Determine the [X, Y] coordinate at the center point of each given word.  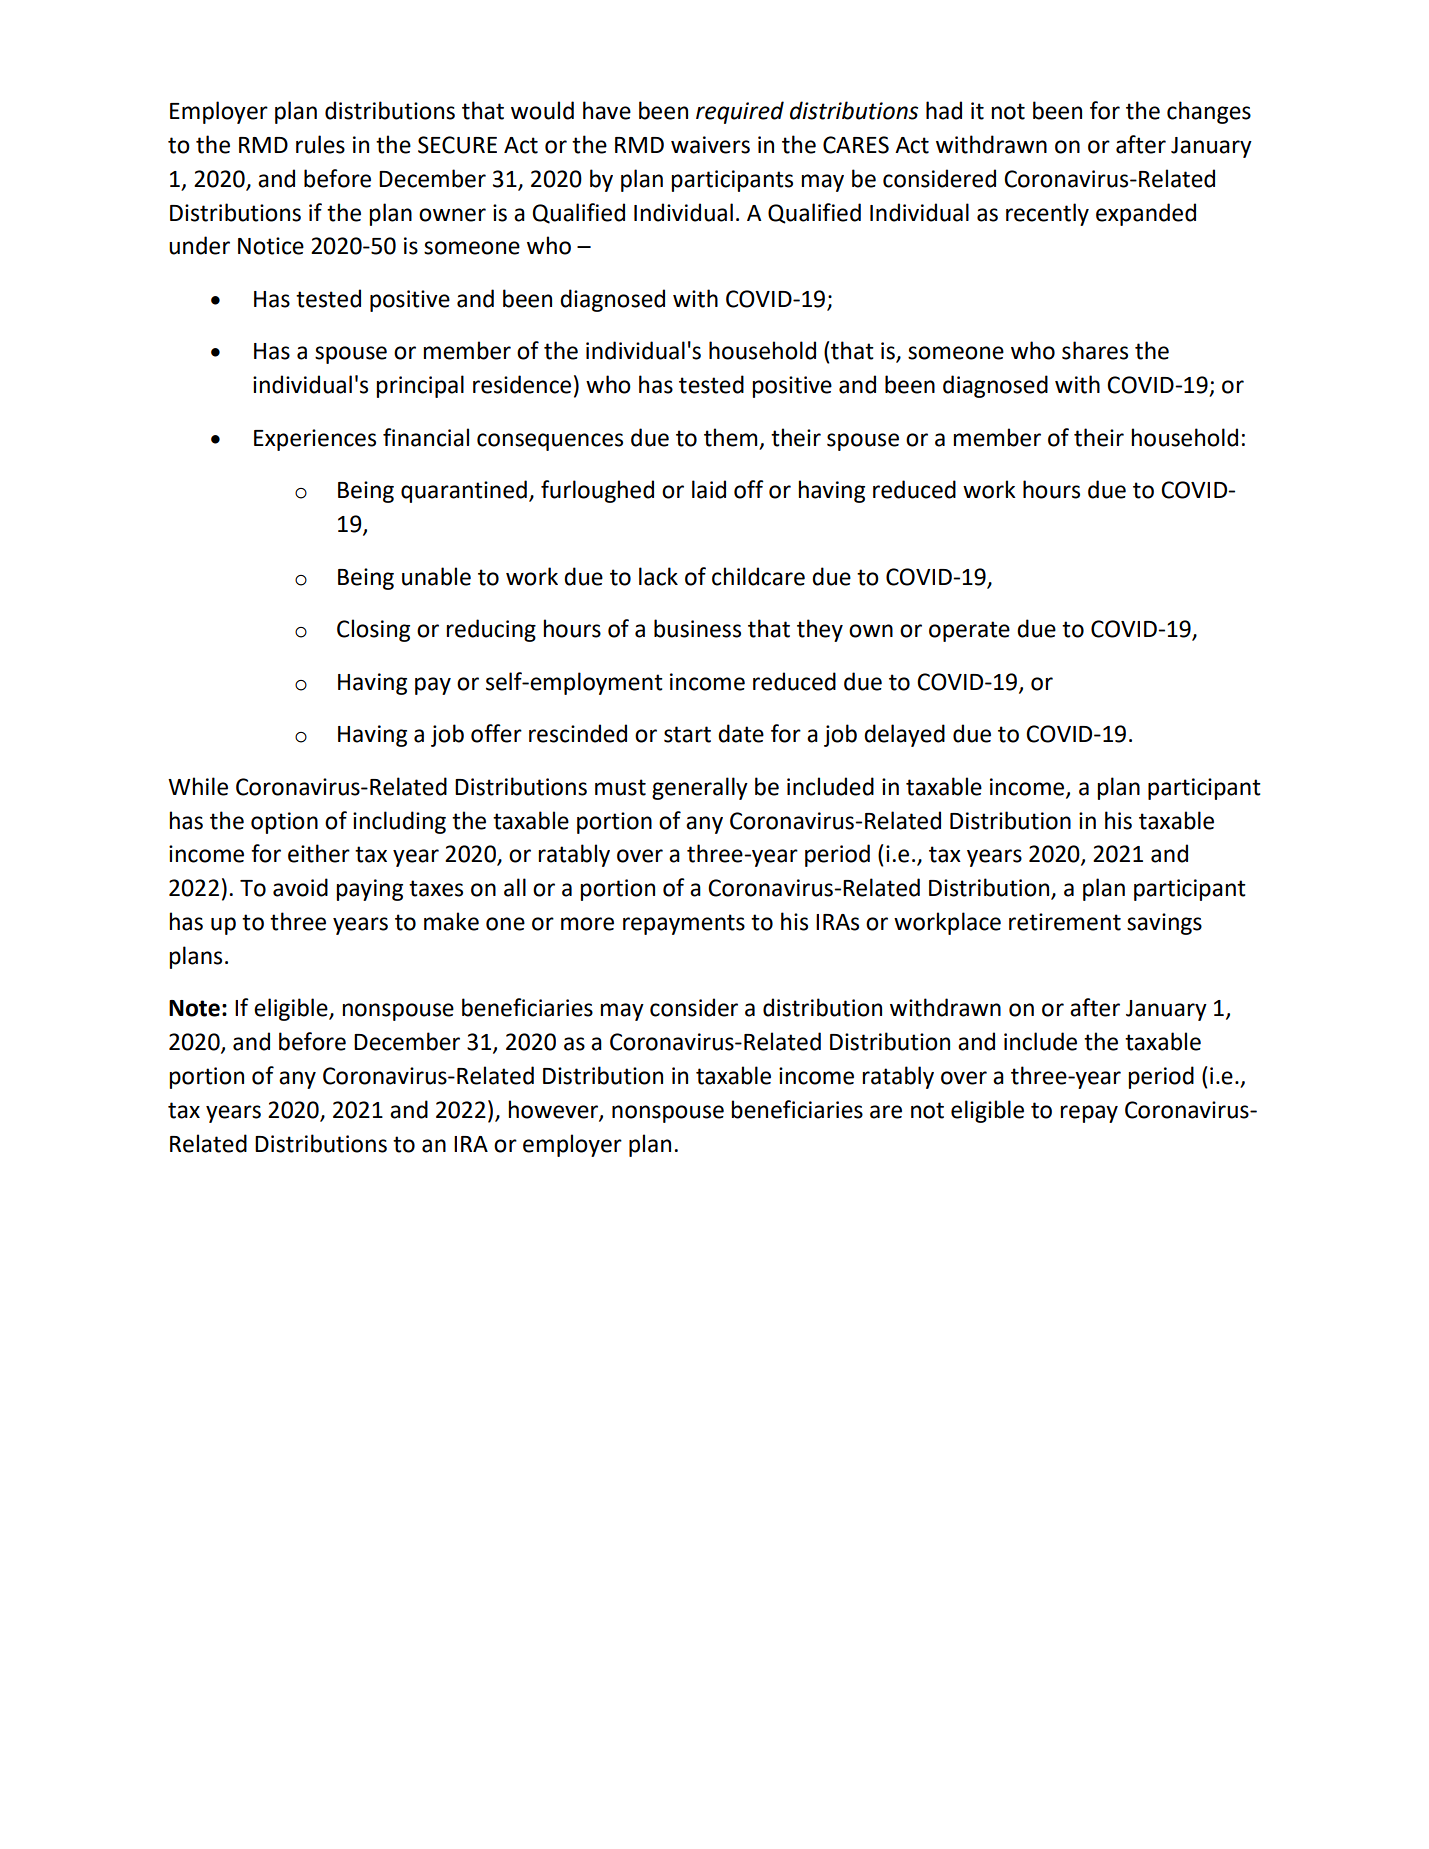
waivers [710, 145]
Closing [373, 630]
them [730, 437]
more [587, 924]
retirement [1065, 922]
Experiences [315, 440]
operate [969, 631]
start [687, 734]
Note [194, 1008]
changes [1209, 112]
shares [1095, 350]
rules [320, 144]
